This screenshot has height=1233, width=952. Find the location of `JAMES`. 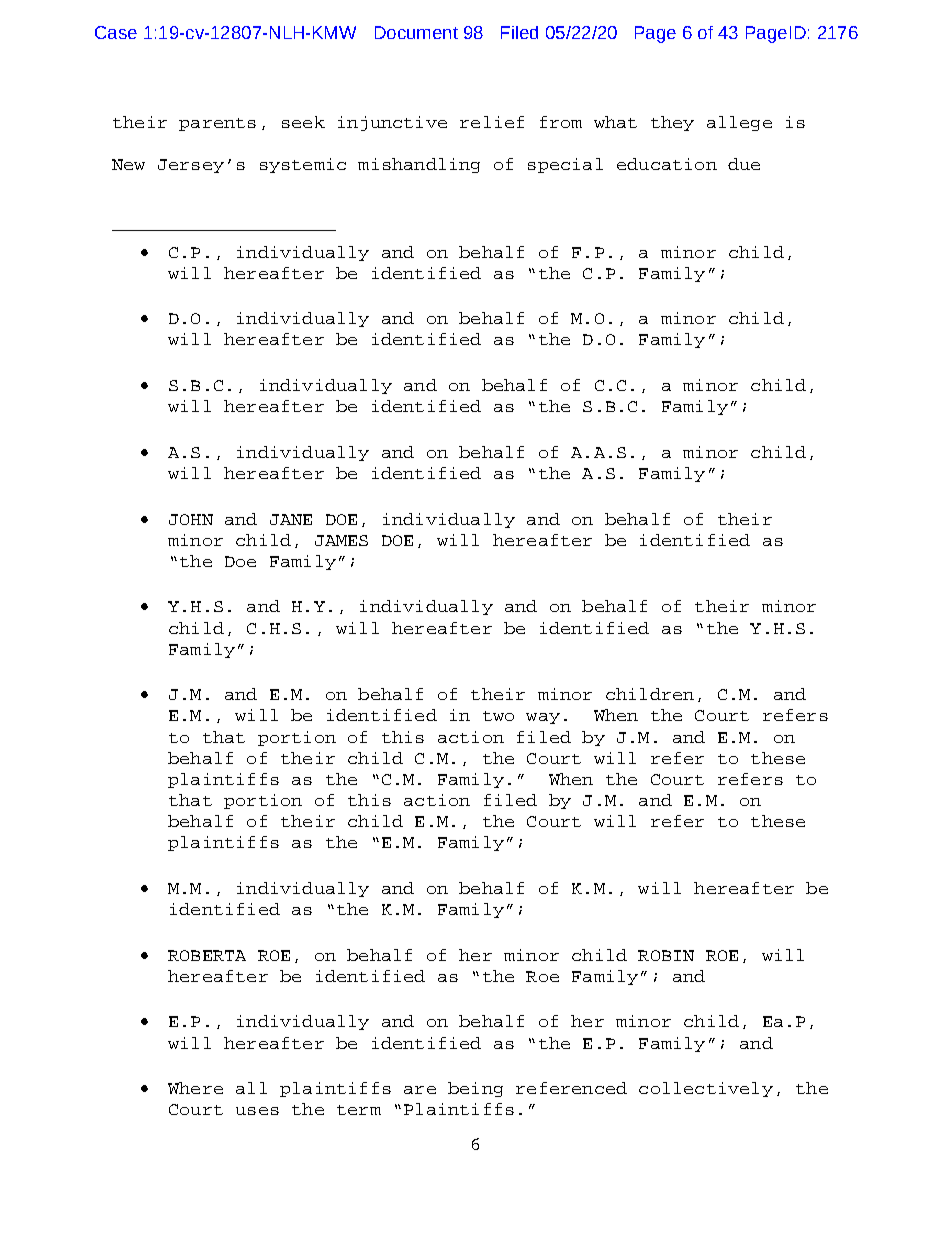

JAMES is located at coordinates (341, 540).
